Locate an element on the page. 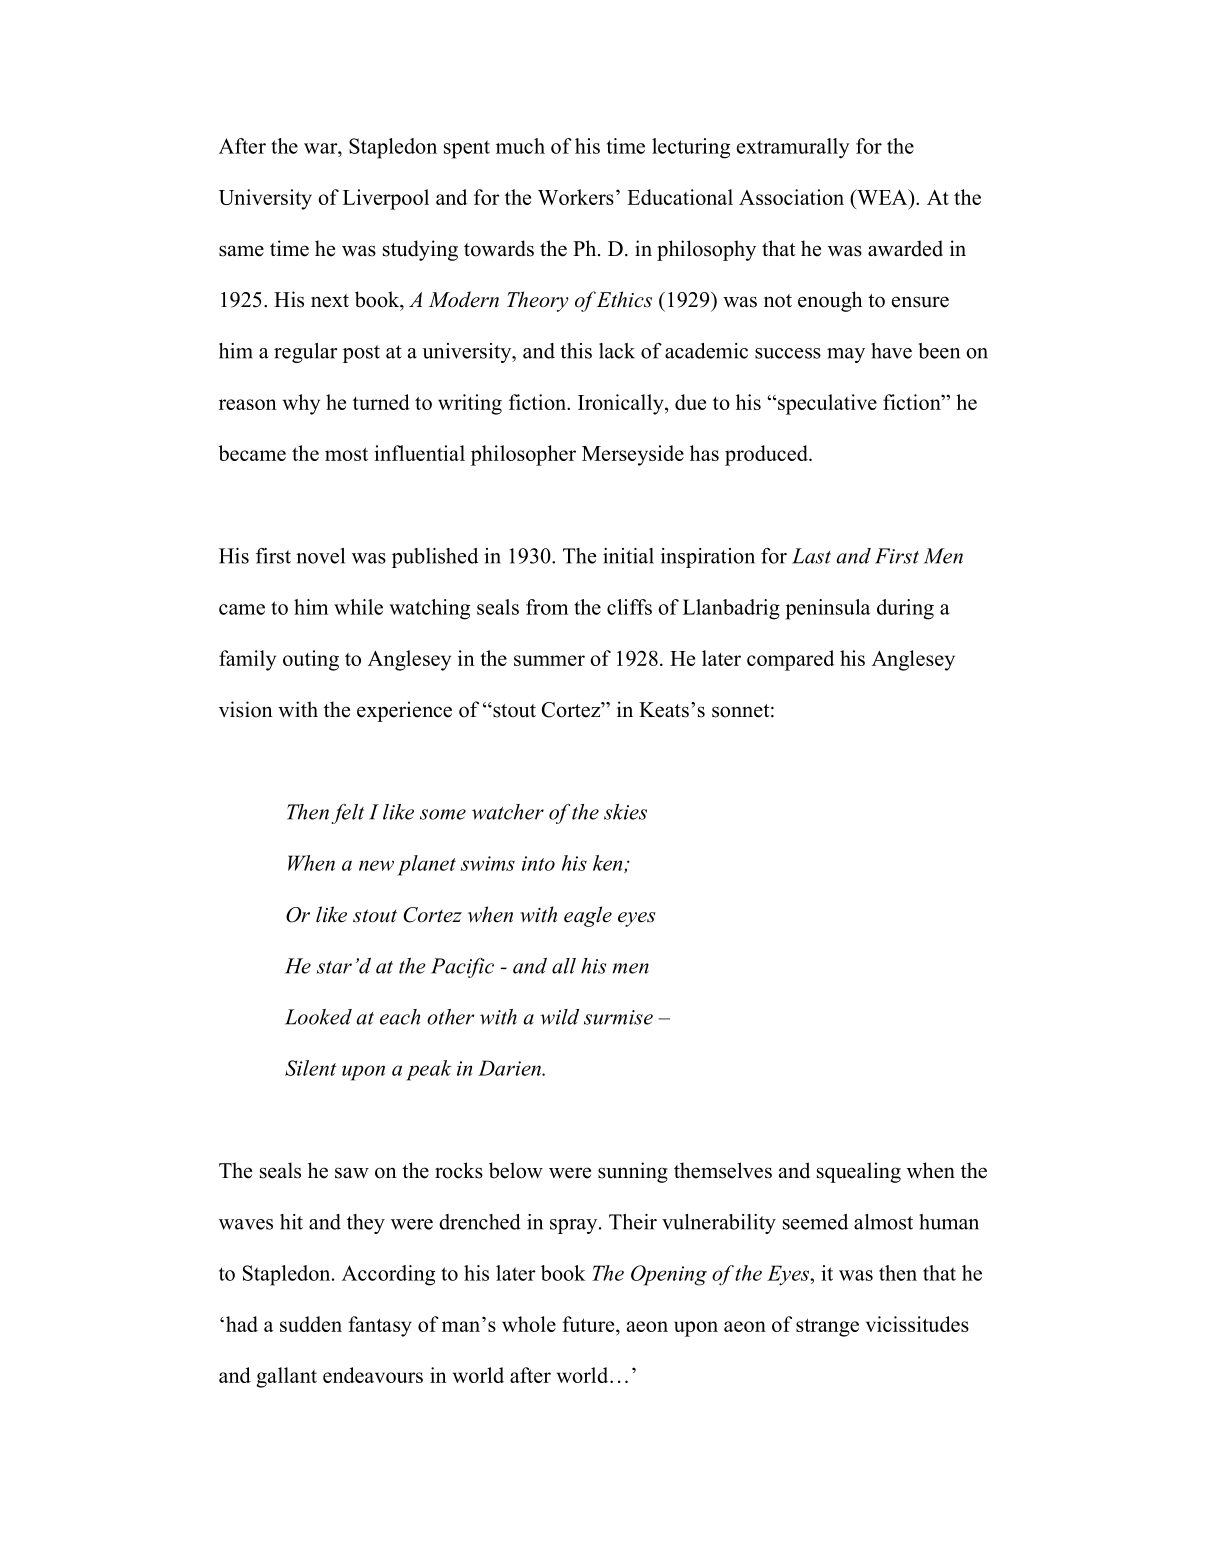 The width and height of the document is (1208, 1564). sudden is located at coordinates (311, 1324).
